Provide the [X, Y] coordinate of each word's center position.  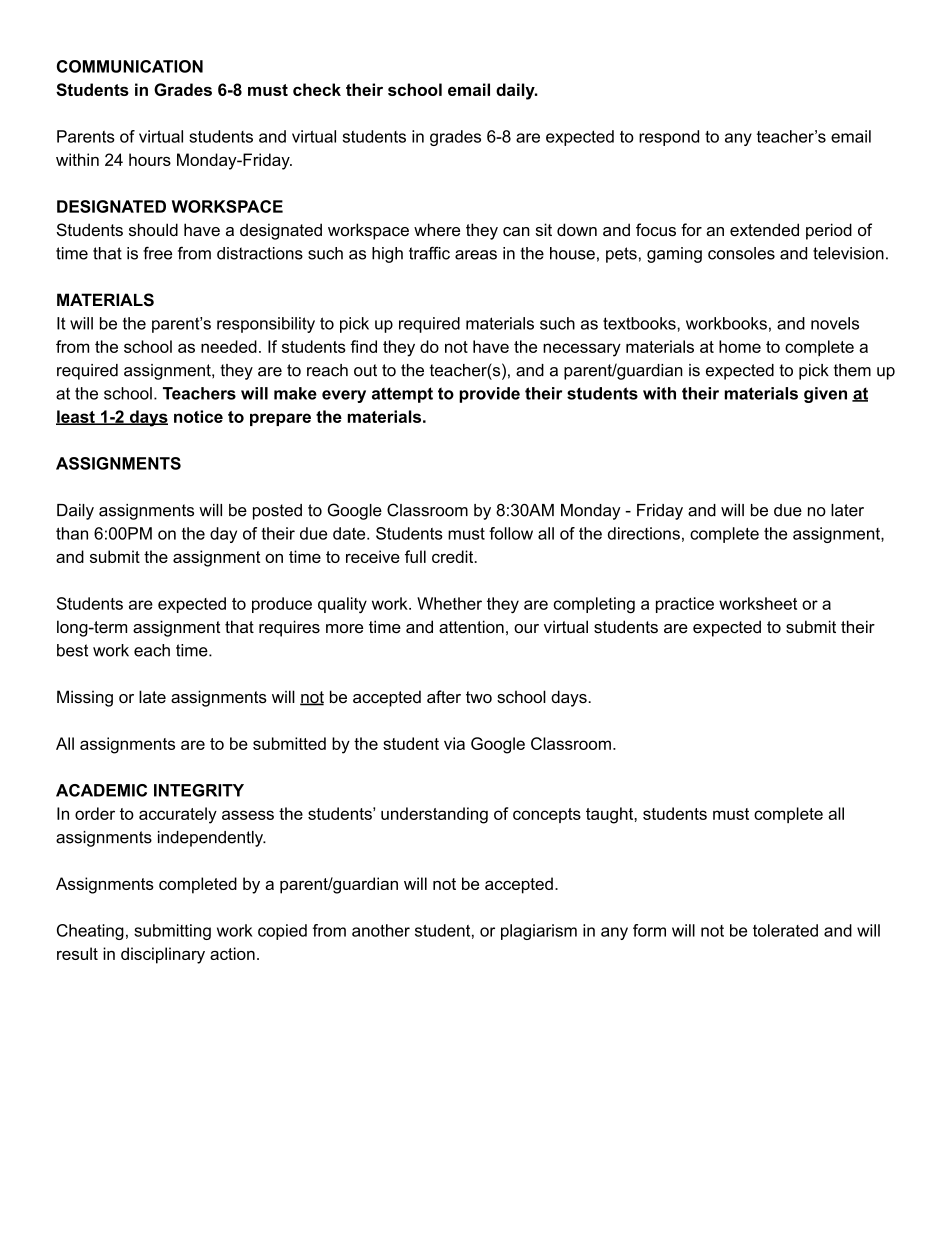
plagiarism [539, 932]
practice [685, 605]
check [317, 89]
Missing [85, 698]
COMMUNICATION [130, 66]
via [454, 743]
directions [644, 533]
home [740, 346]
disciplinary [163, 955]
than [72, 533]
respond [669, 138]
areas [476, 255]
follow [511, 533]
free [157, 253]
